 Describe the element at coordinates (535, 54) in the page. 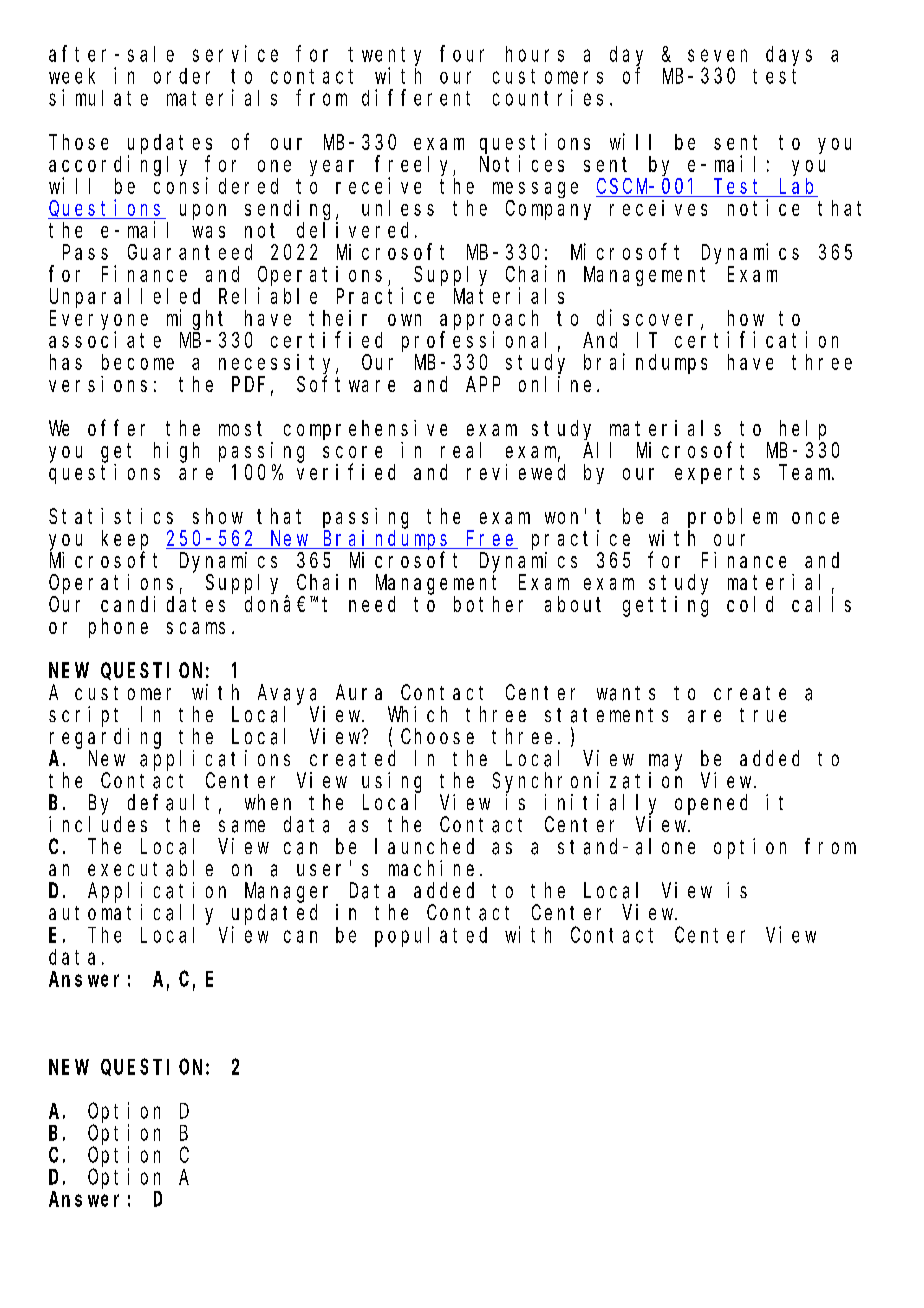

I see `hours` at that location.
